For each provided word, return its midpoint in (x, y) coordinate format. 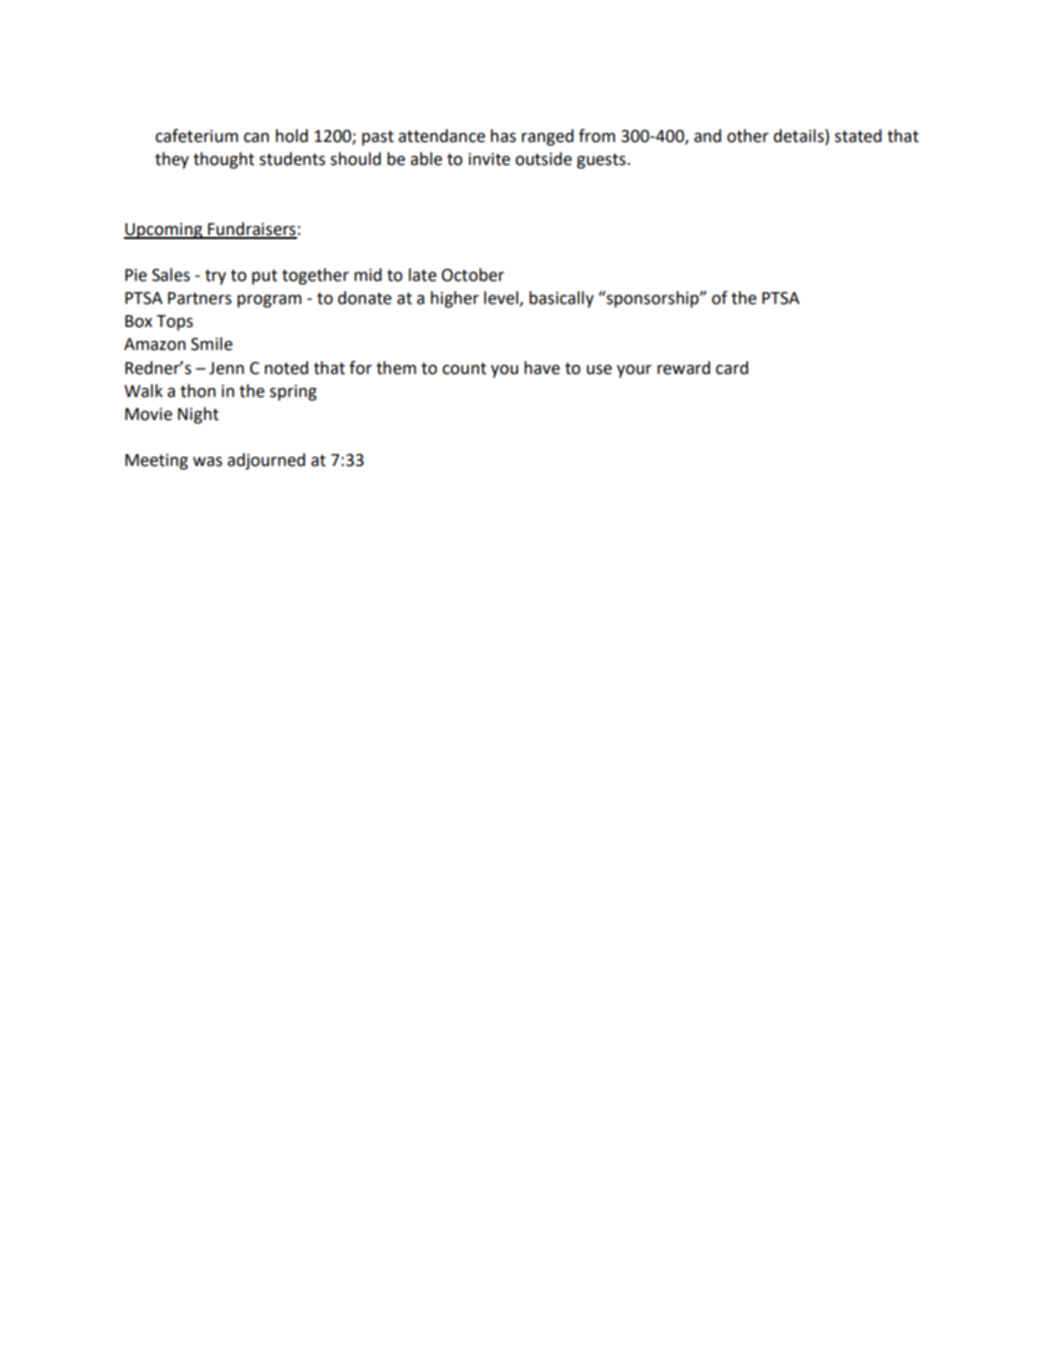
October (473, 275)
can (256, 138)
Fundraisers (251, 230)
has (503, 136)
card (732, 368)
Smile (212, 344)
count (464, 368)
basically (561, 299)
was (207, 462)
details (799, 137)
